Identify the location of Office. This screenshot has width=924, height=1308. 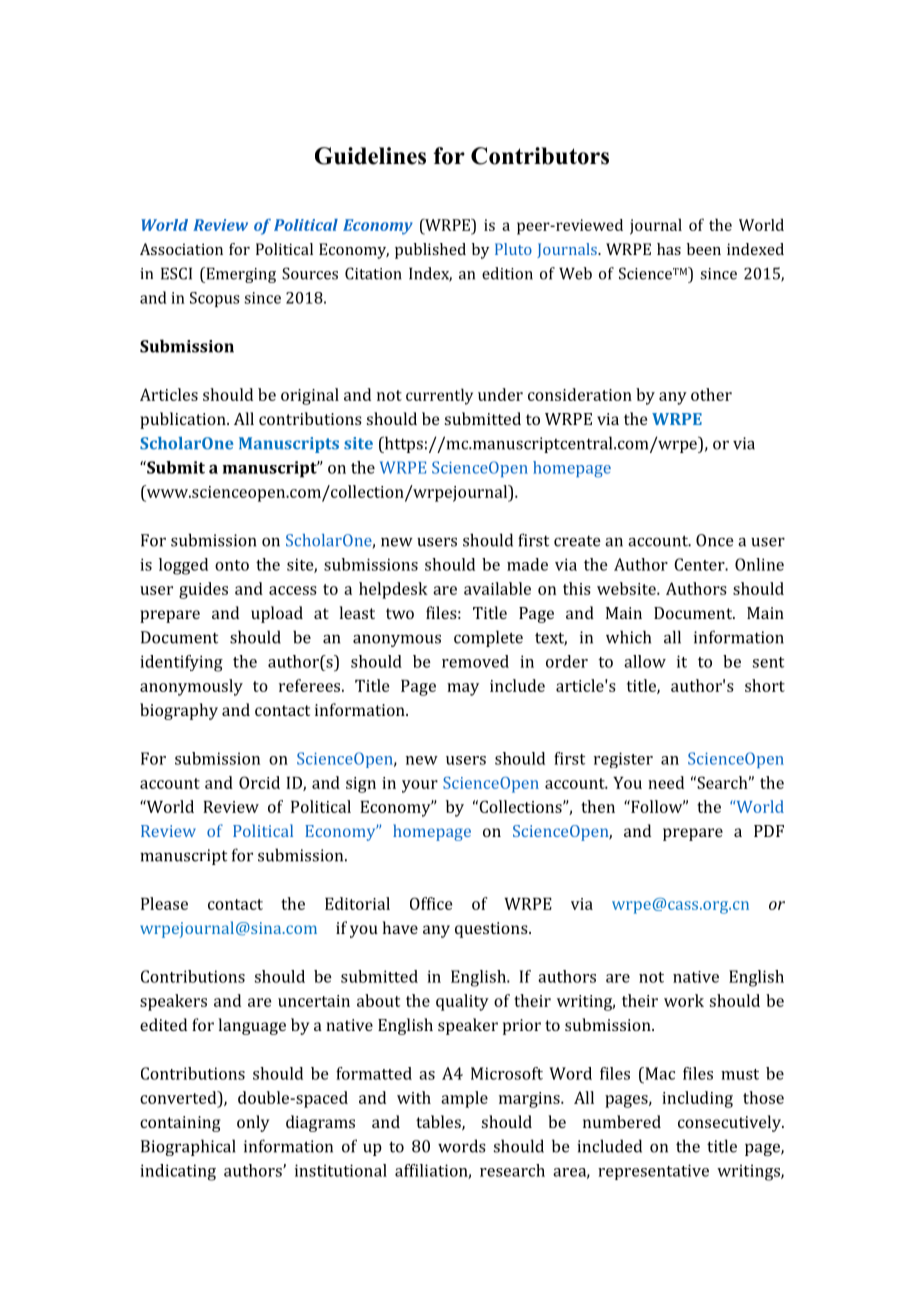
(431, 903).
